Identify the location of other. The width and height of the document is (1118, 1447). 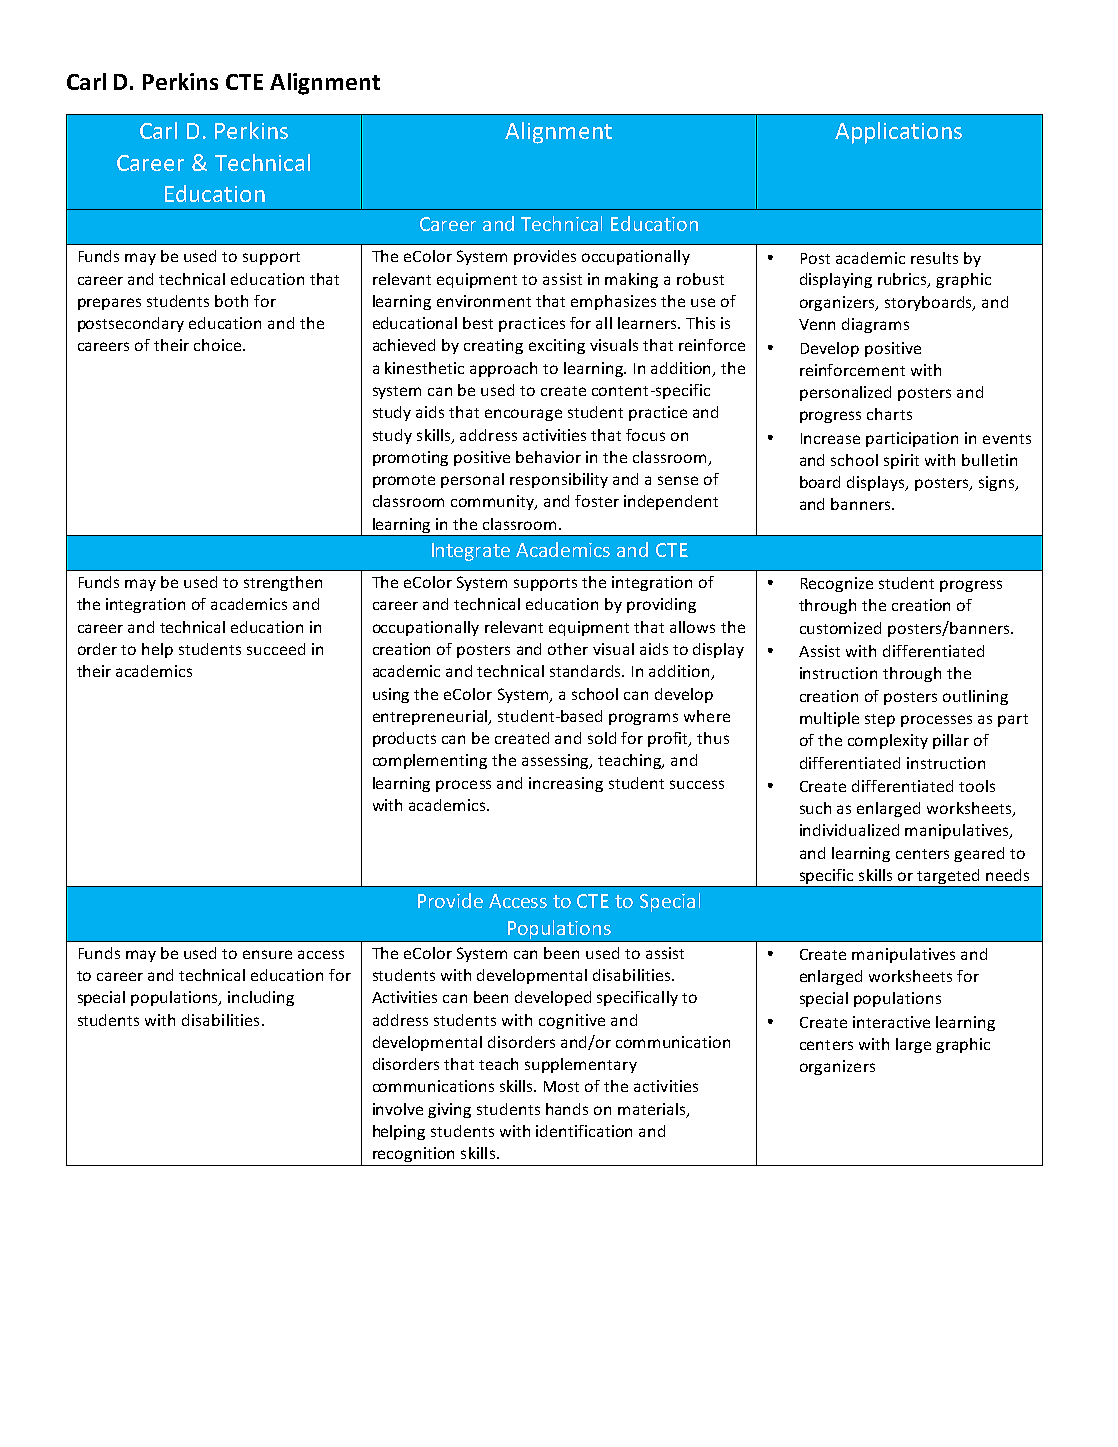
(568, 649).
